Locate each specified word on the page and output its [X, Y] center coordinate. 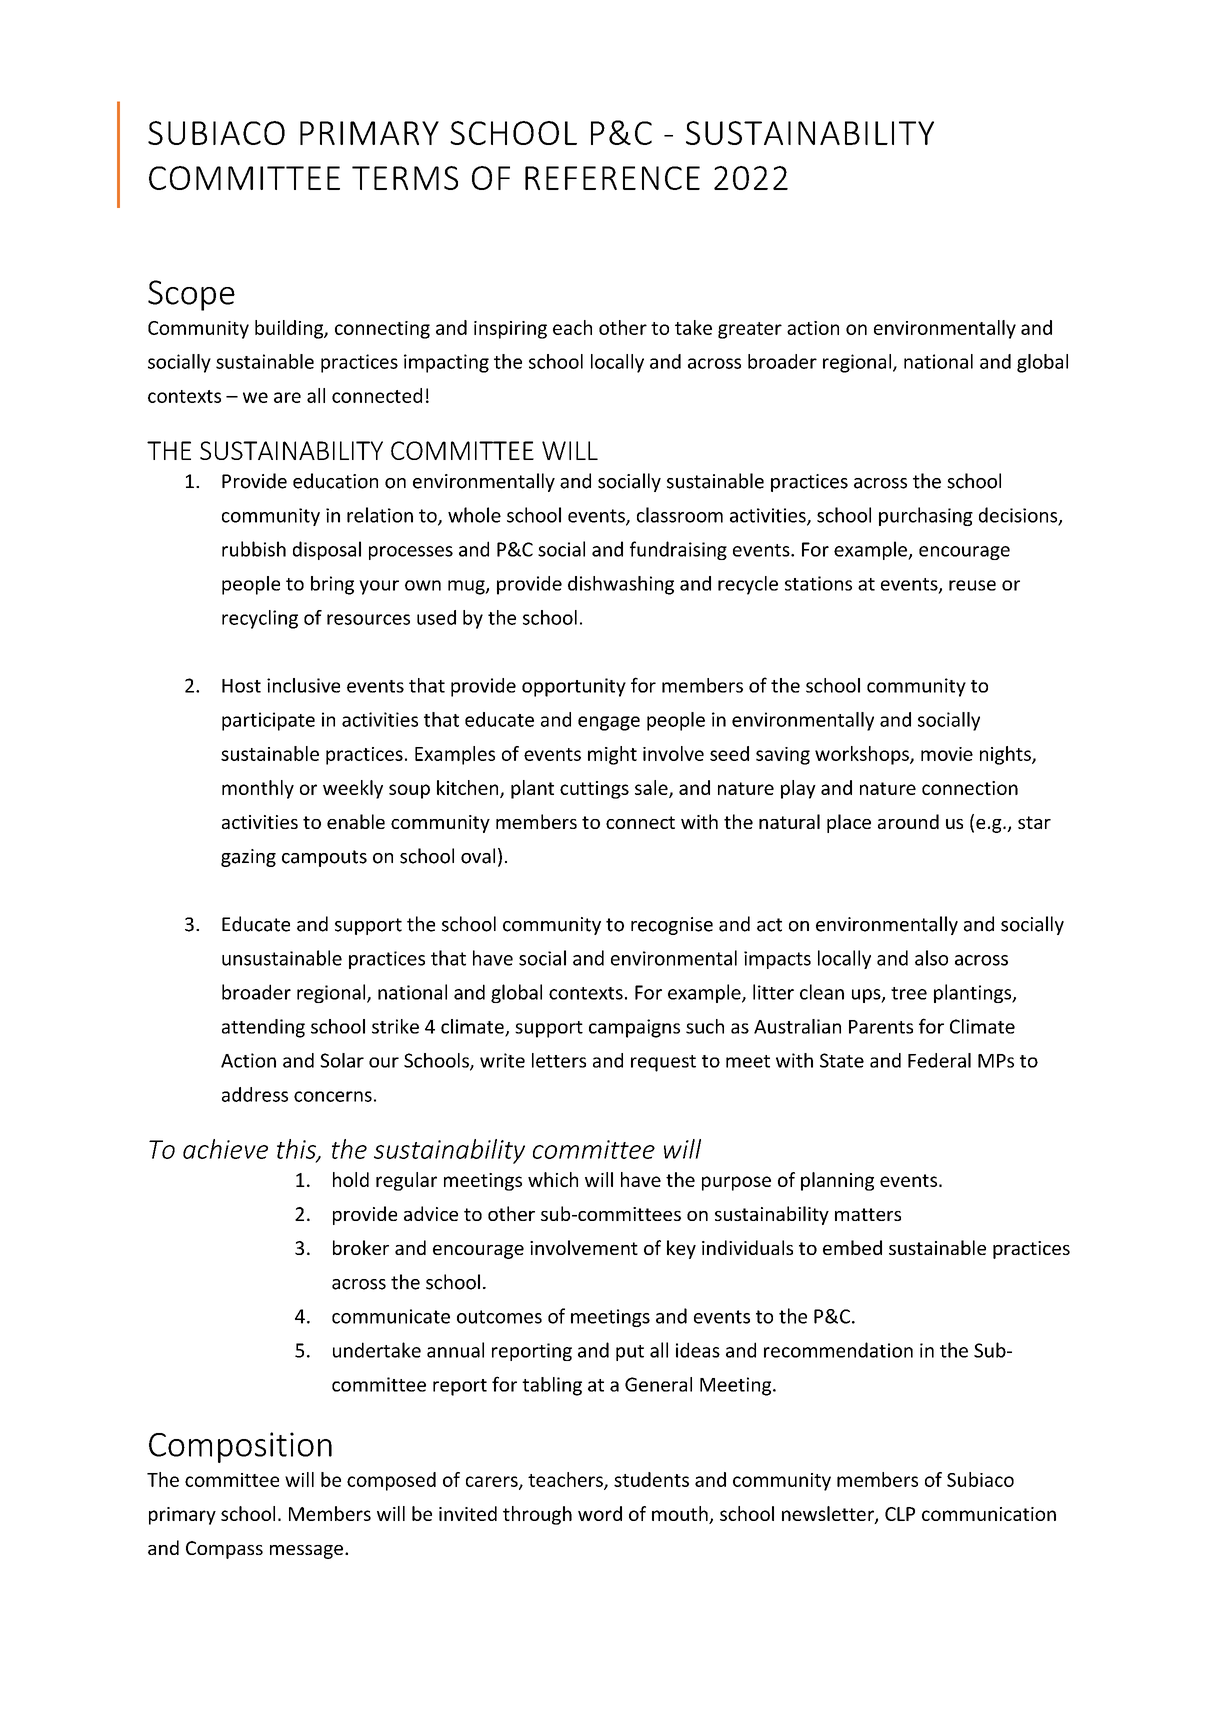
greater [750, 330]
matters [868, 1214]
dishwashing [621, 585]
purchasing [926, 516]
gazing [248, 858]
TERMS [405, 178]
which [553, 1179]
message [306, 1552]
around [908, 821]
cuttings [594, 790]
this [297, 1150]
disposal [327, 550]
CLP [900, 1514]
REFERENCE [612, 178]
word [600, 1513]
